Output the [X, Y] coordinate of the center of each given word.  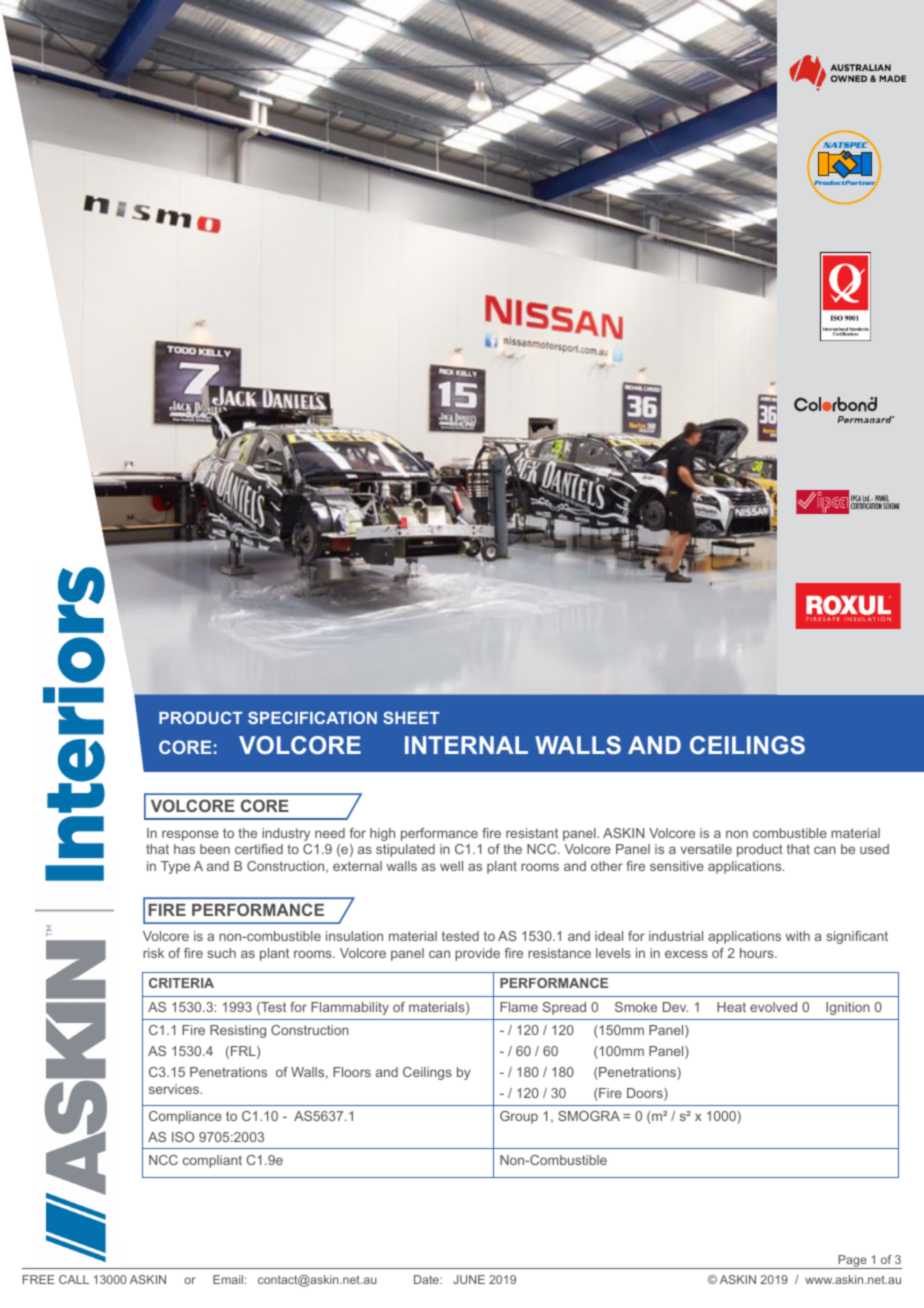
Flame [519, 1007]
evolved [773, 1007]
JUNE [469, 1279]
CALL [74, 1279]
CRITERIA [181, 983]
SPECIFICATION [312, 717]
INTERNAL [466, 745]
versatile [706, 849]
